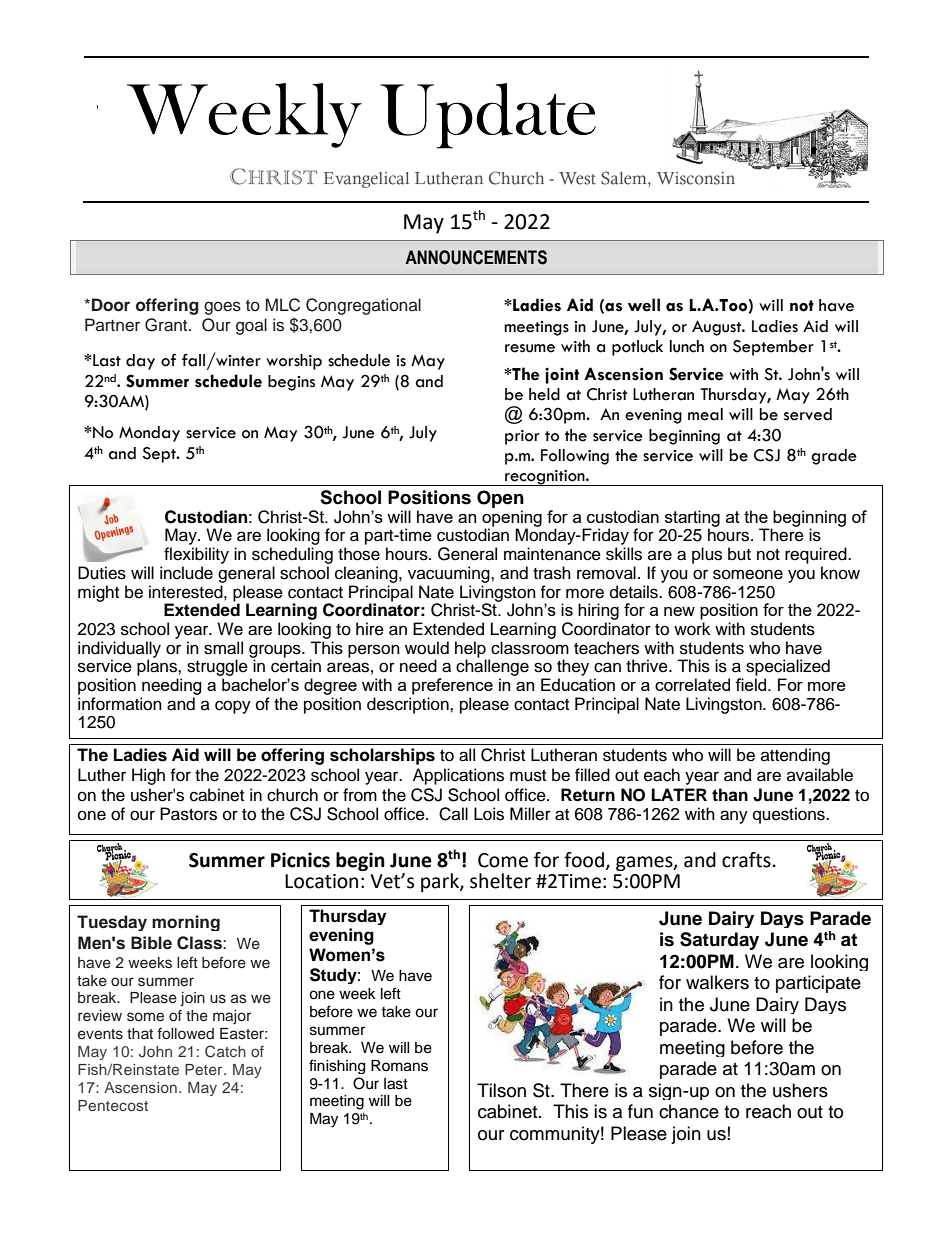 The width and height of the document is (952, 1233). What do you see at coordinates (522, 437) in the document?
I see `prior` at bounding box center [522, 437].
